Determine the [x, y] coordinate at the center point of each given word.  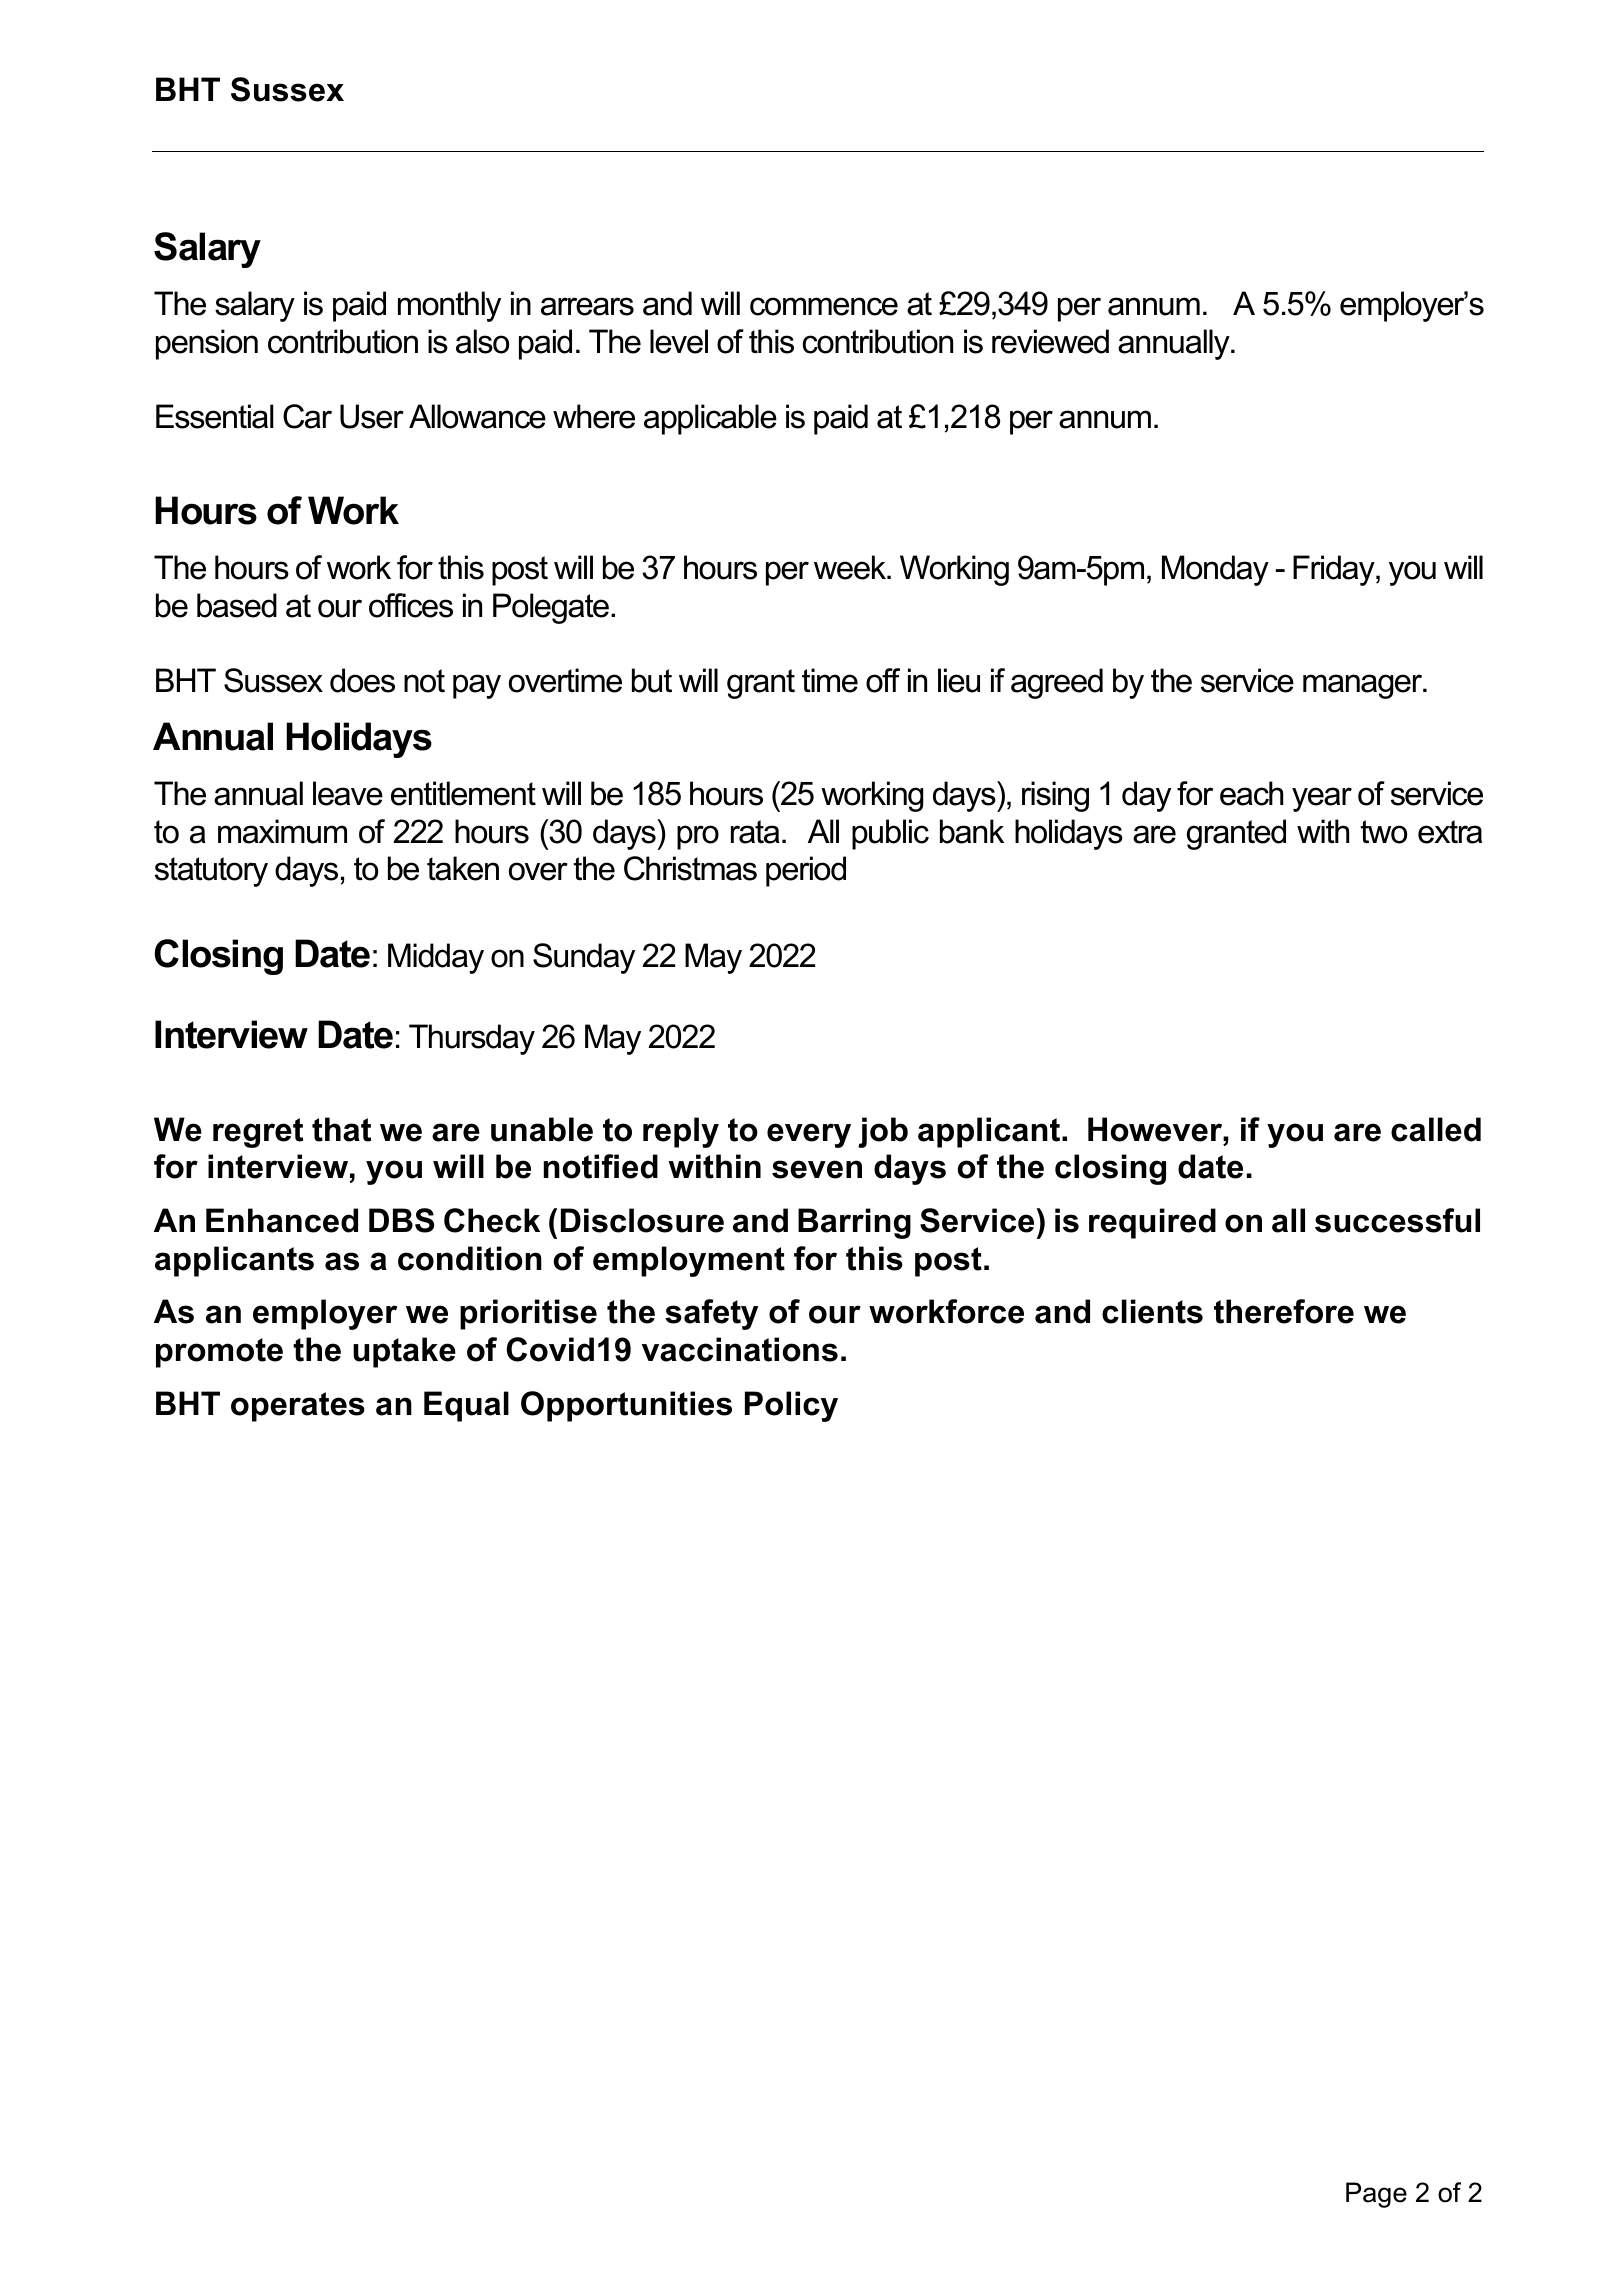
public [890, 834]
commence [824, 306]
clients [1152, 1311]
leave [348, 793]
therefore [1284, 1311]
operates [298, 1407]
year [1322, 799]
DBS [401, 1220]
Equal [466, 1406]
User [372, 416]
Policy [791, 1406]
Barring [854, 1223]
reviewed [1050, 341]
